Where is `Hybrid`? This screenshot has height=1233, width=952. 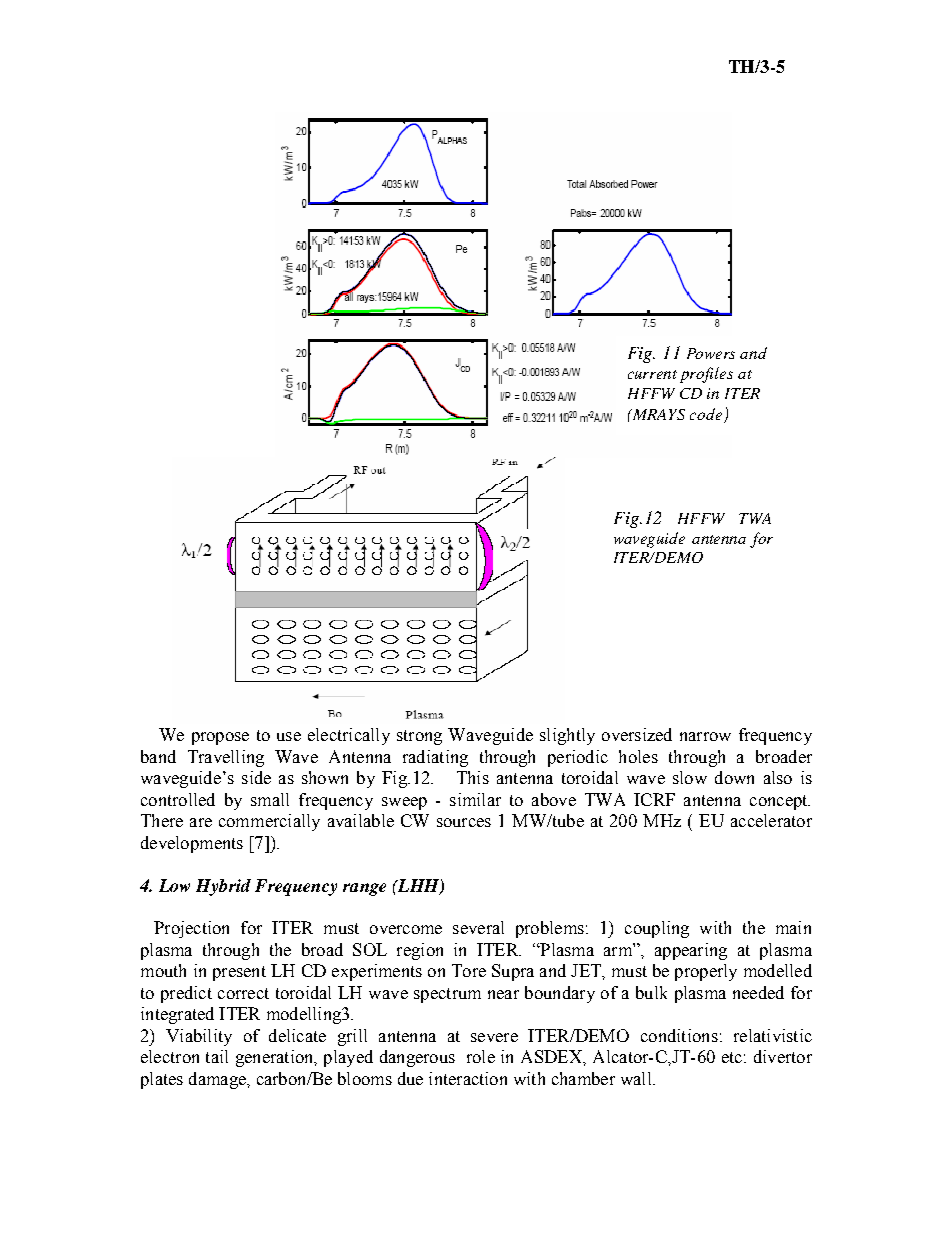
Hybrid is located at coordinates (223, 887).
